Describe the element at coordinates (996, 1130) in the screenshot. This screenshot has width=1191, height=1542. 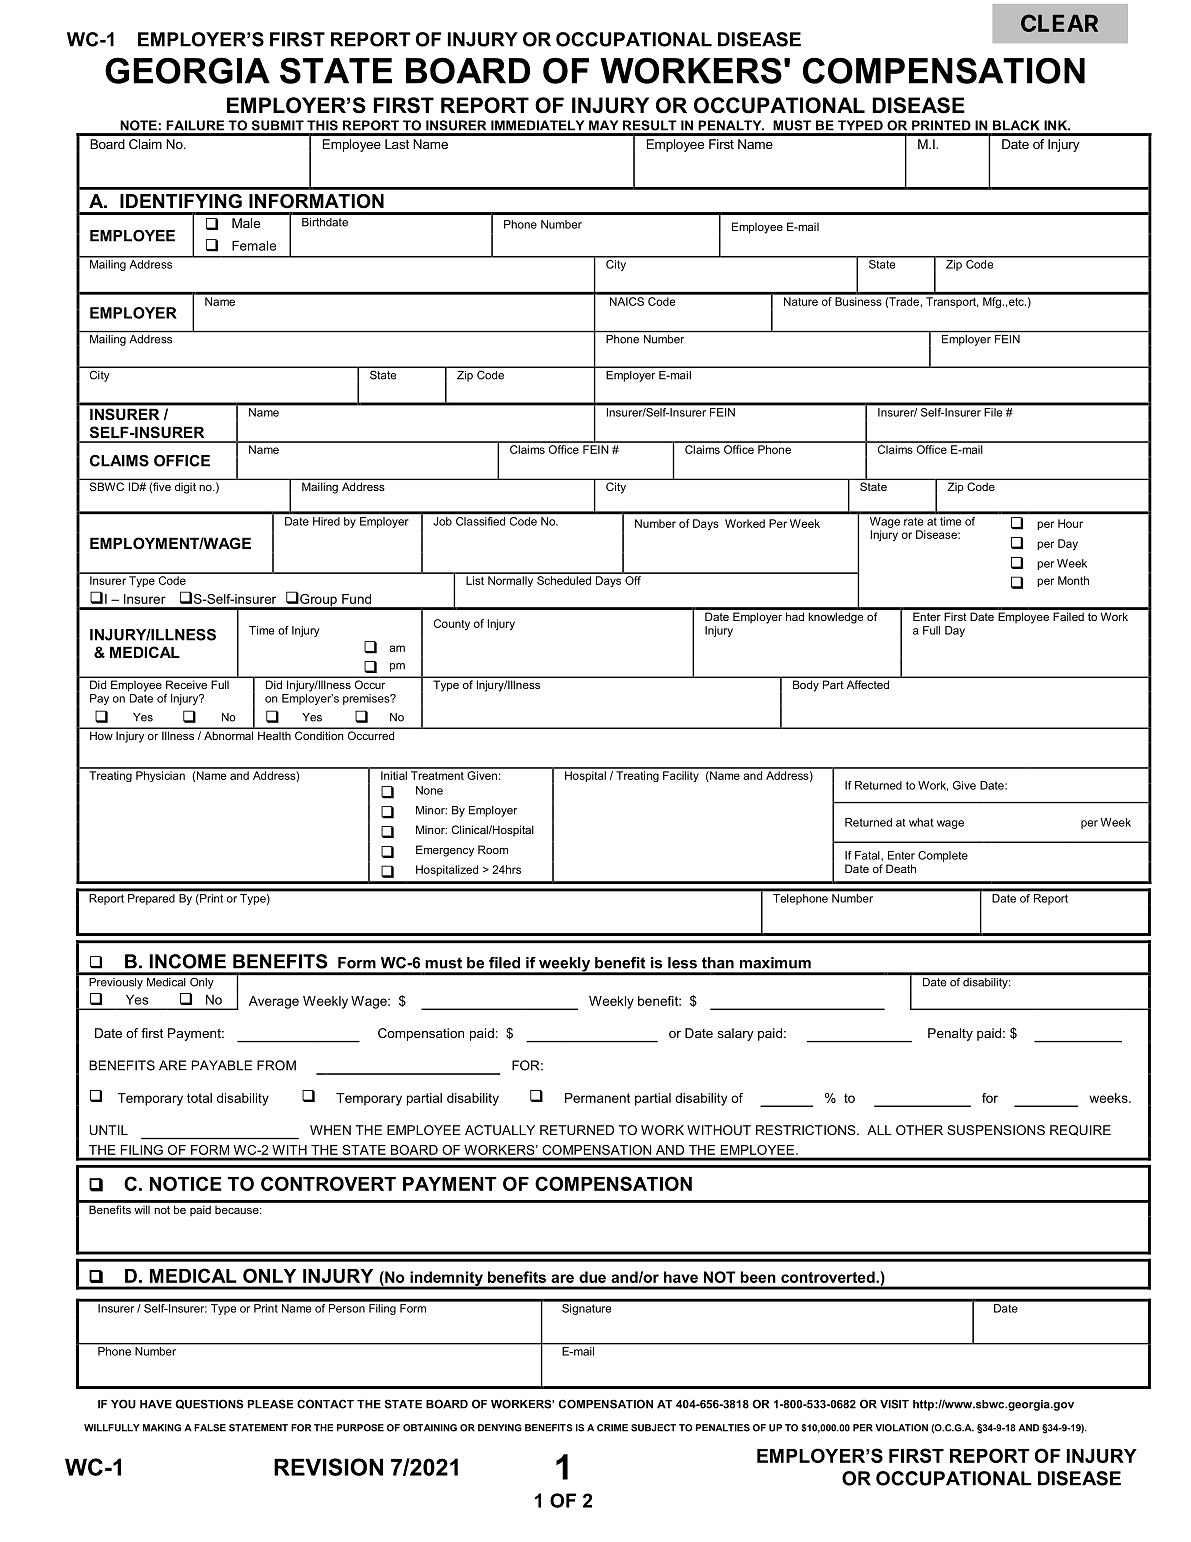
I see `SUSPENSIONS` at that location.
